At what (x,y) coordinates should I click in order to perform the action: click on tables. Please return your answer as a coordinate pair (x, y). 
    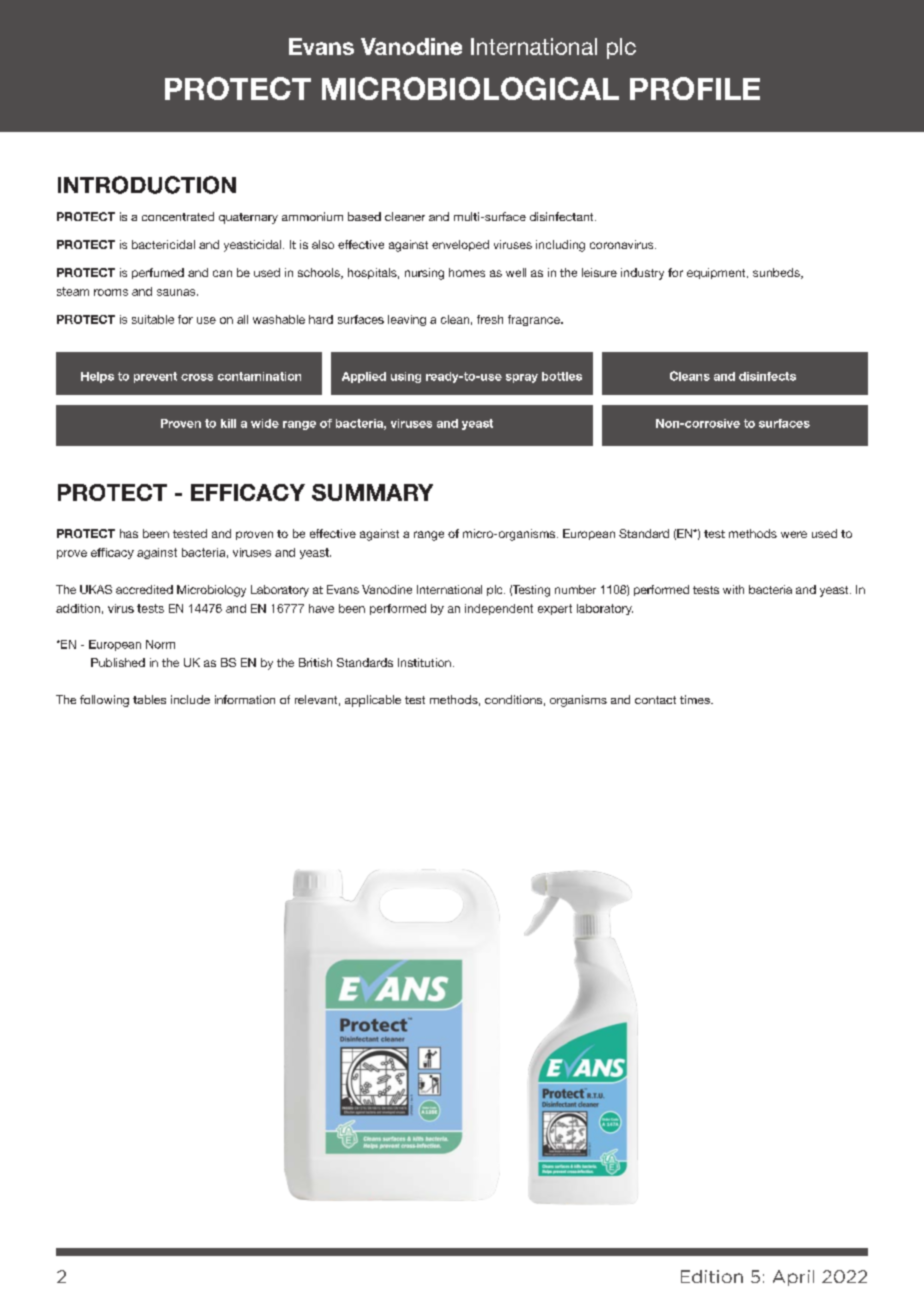
    Looking at the image, I should click on (149, 699).
